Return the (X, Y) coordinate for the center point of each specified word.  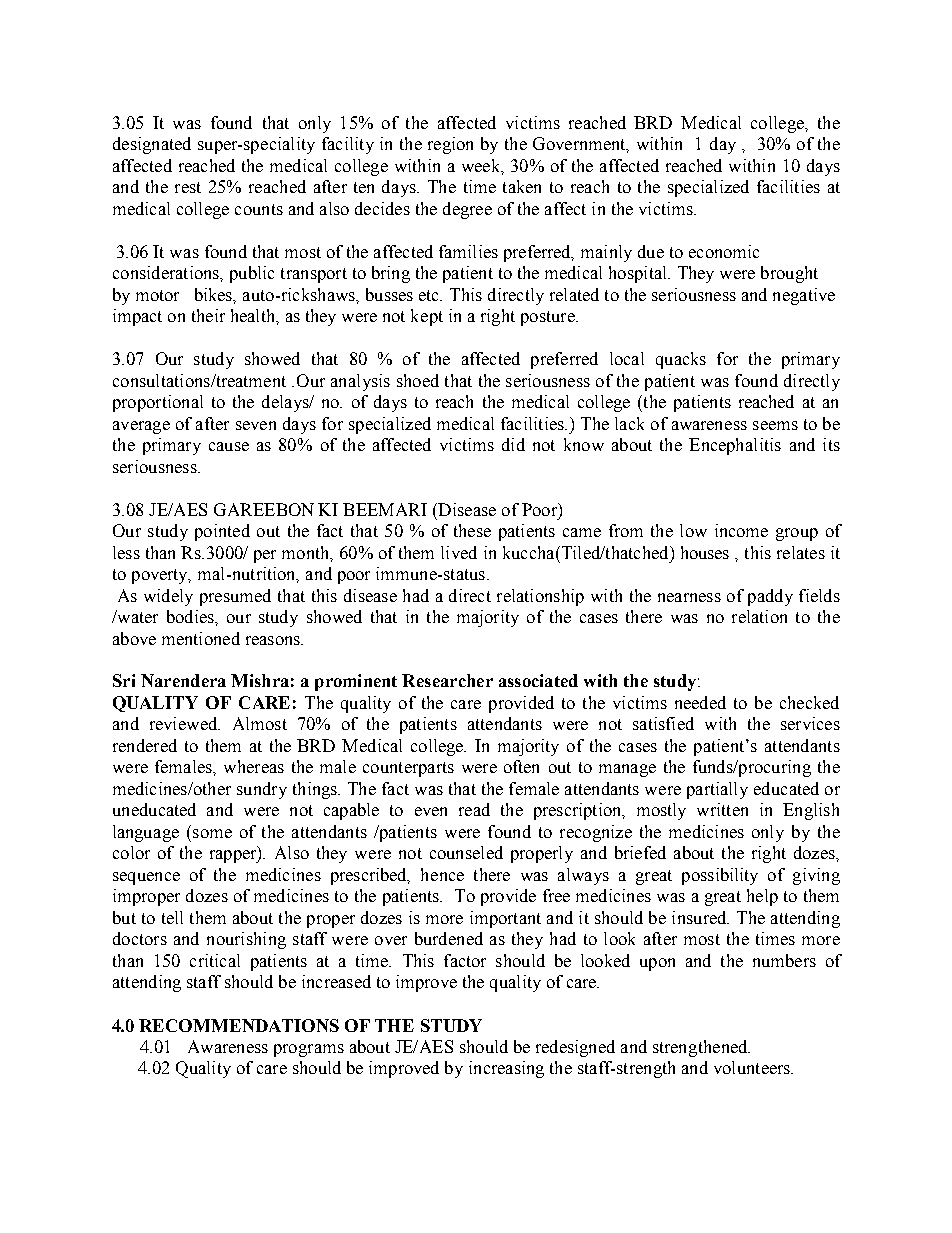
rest (188, 187)
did (513, 444)
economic (724, 251)
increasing (506, 1069)
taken (522, 186)
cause (229, 446)
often (521, 766)
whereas (254, 766)
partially (717, 790)
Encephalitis (735, 446)
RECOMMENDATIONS (239, 1025)
